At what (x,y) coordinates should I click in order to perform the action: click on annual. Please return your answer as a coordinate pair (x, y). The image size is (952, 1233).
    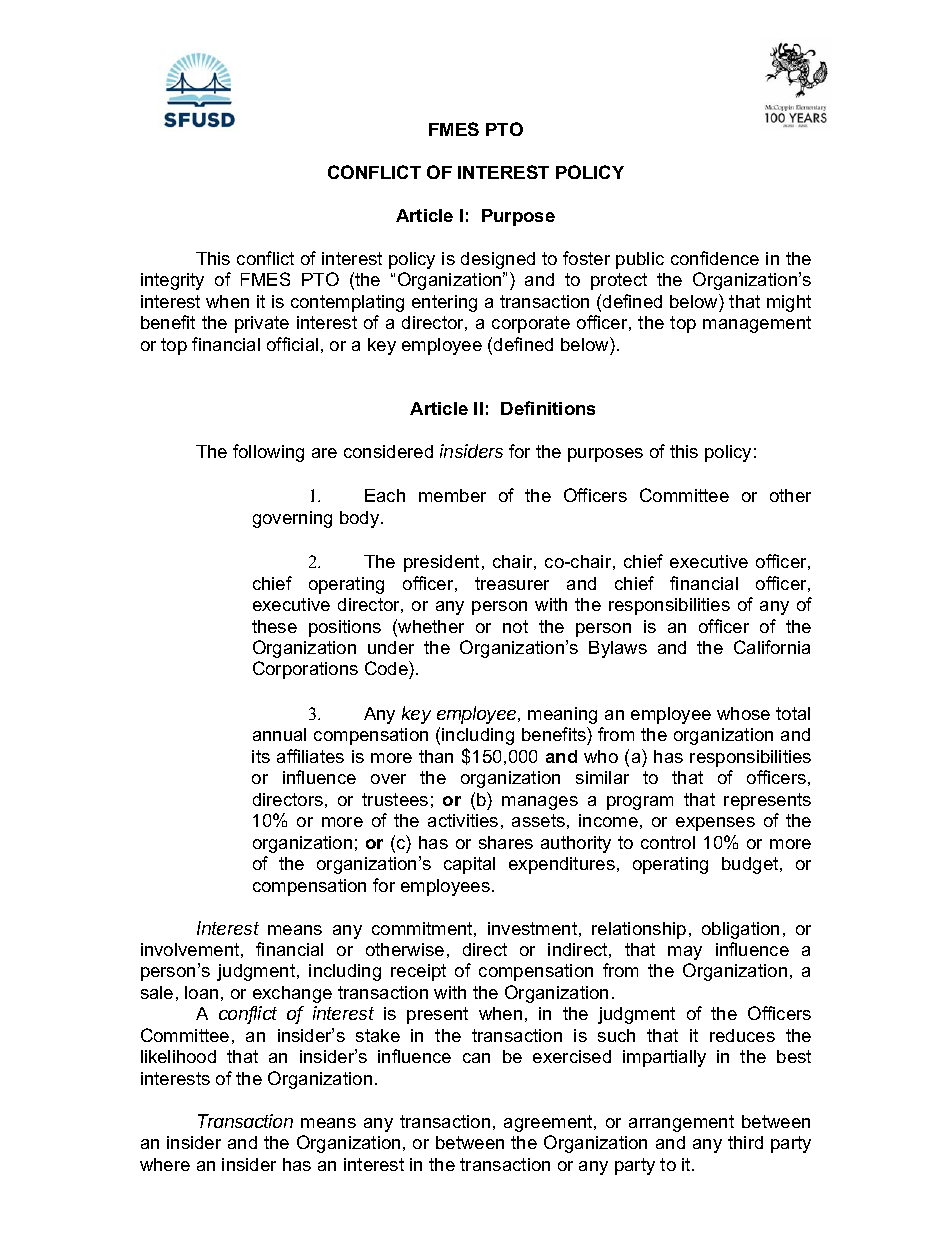
    Looking at the image, I should click on (279, 734).
